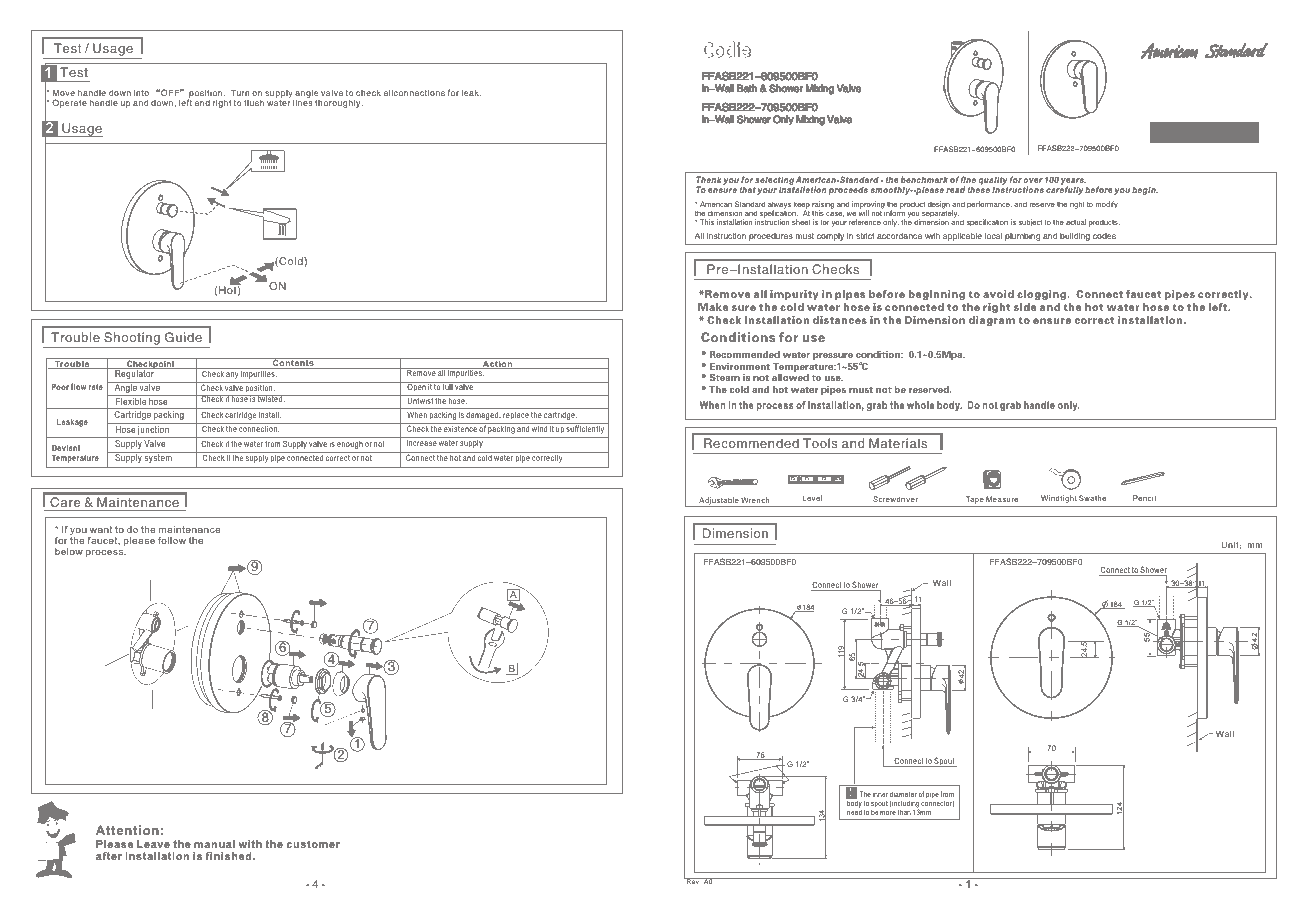 This page has height=924, width=1308. What do you see at coordinates (1092, 498) in the page?
I see `Swathe` at bounding box center [1092, 498].
